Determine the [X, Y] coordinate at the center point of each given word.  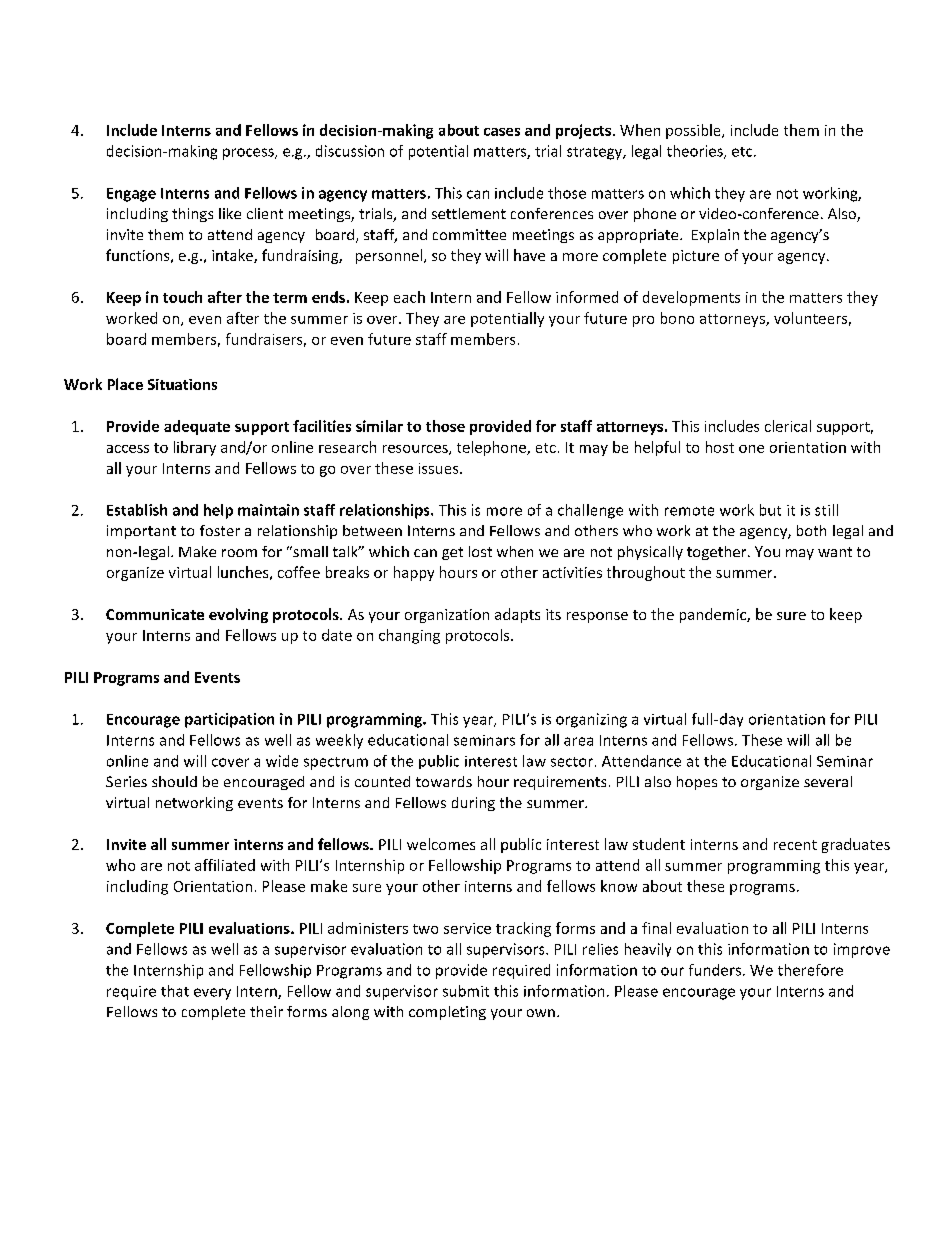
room [239, 553]
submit [466, 991]
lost [480, 551]
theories [696, 152]
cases [502, 132]
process [249, 154]
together [718, 553]
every [212, 994]
